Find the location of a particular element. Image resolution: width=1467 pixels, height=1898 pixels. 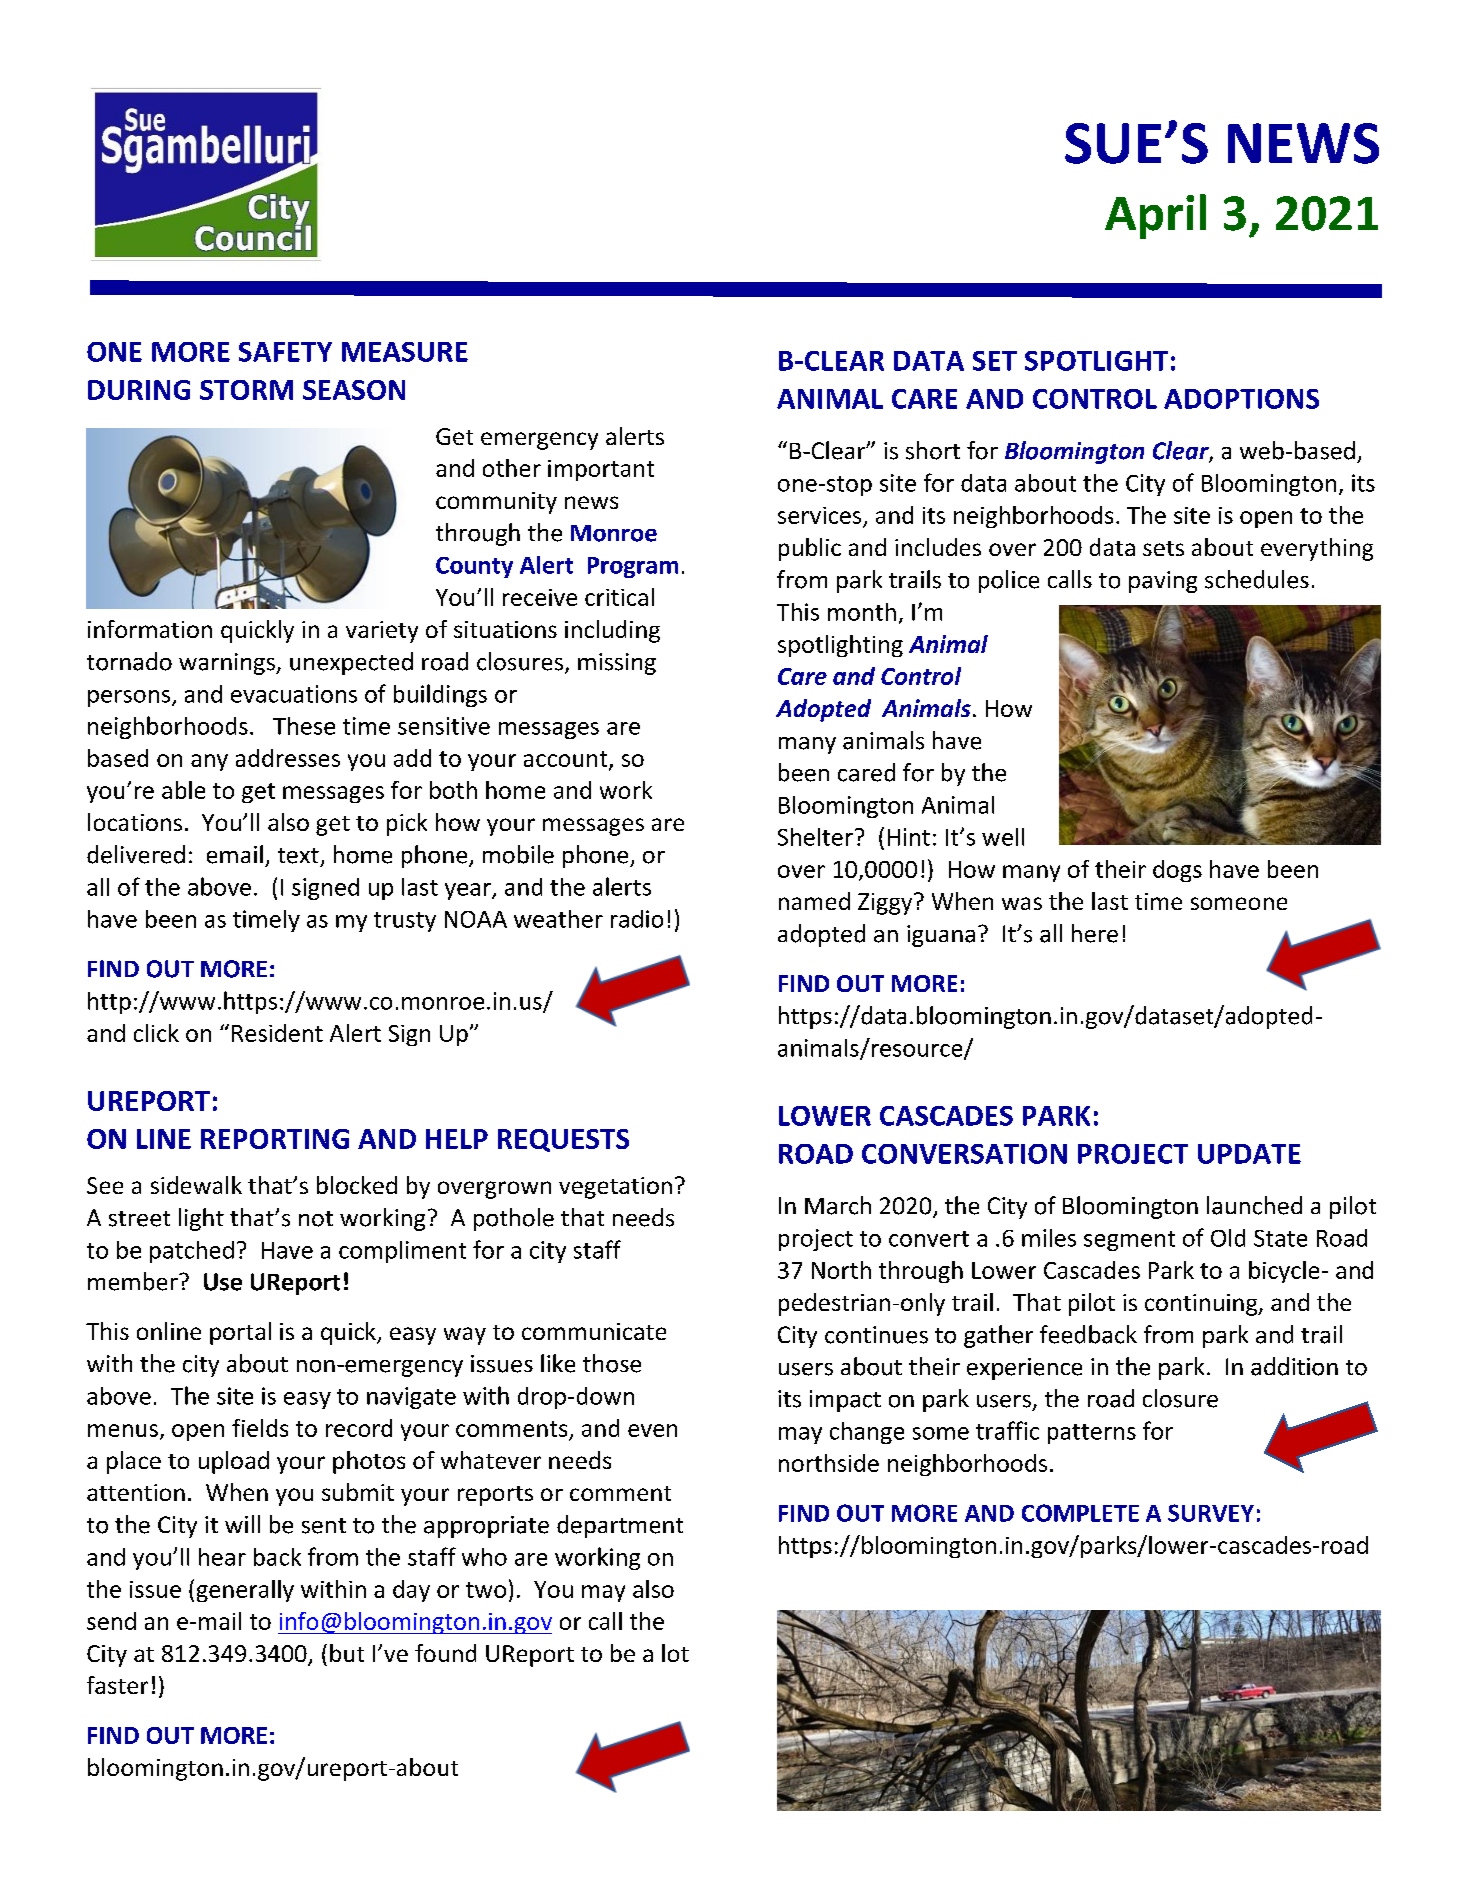

UPDATE is located at coordinates (1249, 1154).
